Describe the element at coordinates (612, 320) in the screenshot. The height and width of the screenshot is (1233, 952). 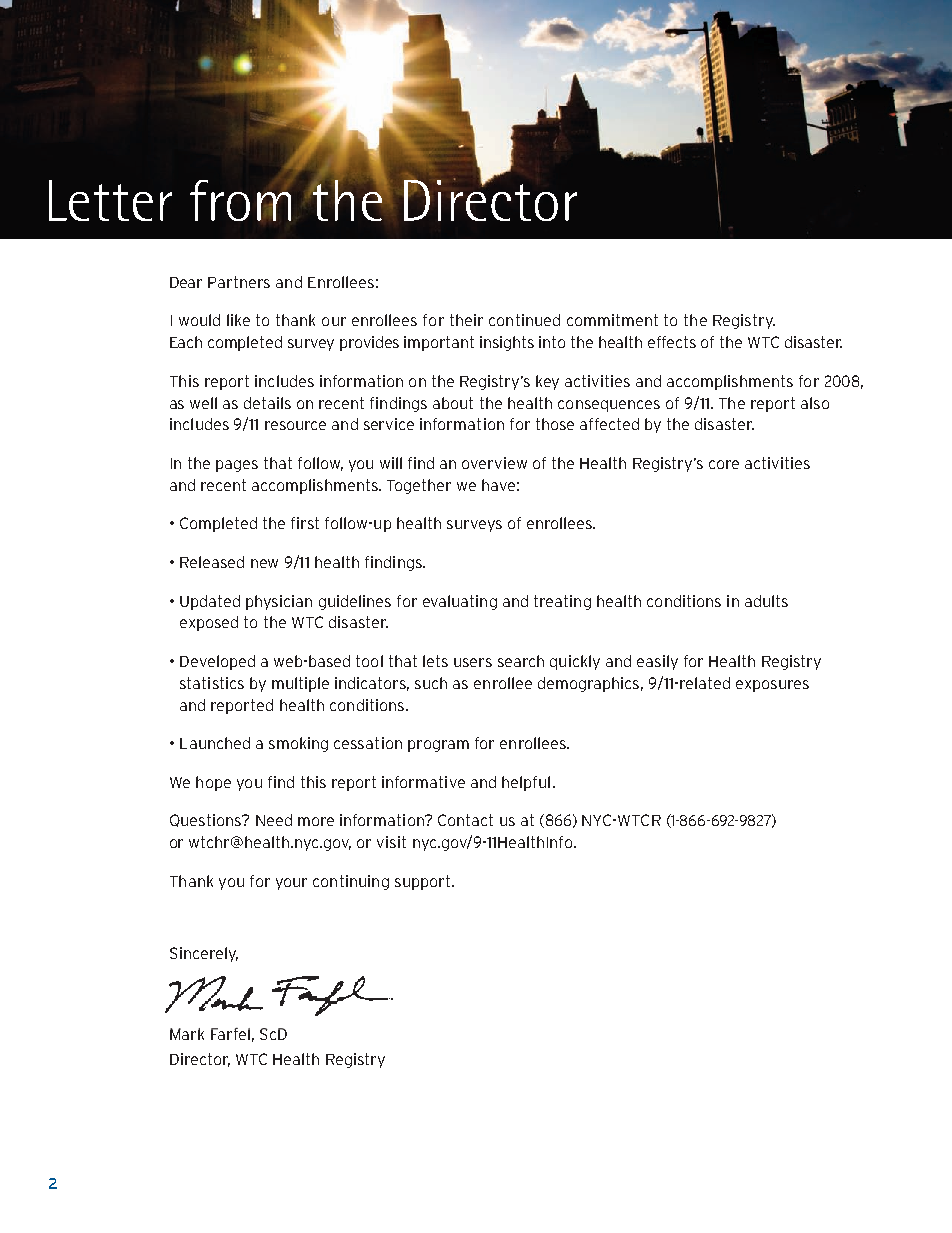
I see `commitment` at that location.
